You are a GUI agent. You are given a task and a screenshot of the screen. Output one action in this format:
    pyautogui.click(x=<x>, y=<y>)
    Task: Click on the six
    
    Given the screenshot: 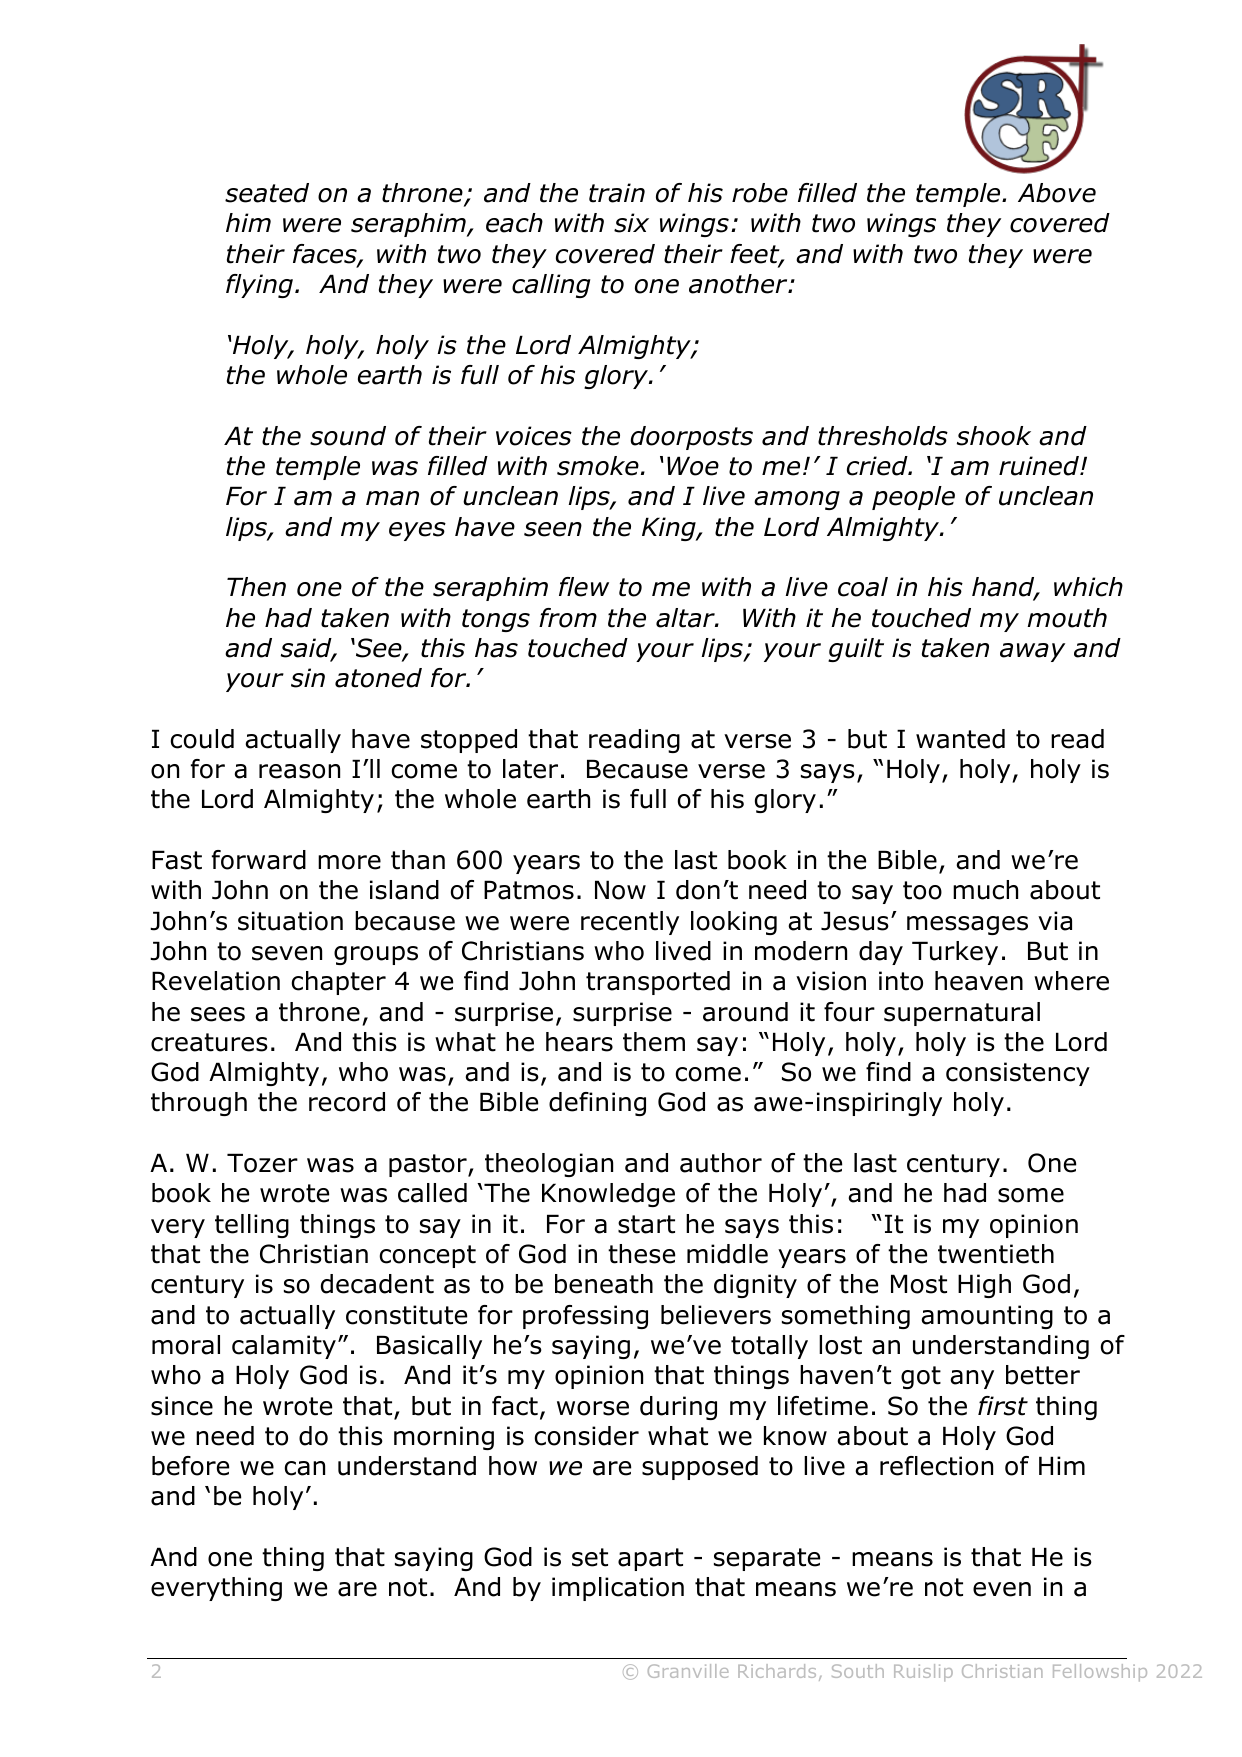 What is the action you would take?
    pyautogui.click(x=631, y=223)
